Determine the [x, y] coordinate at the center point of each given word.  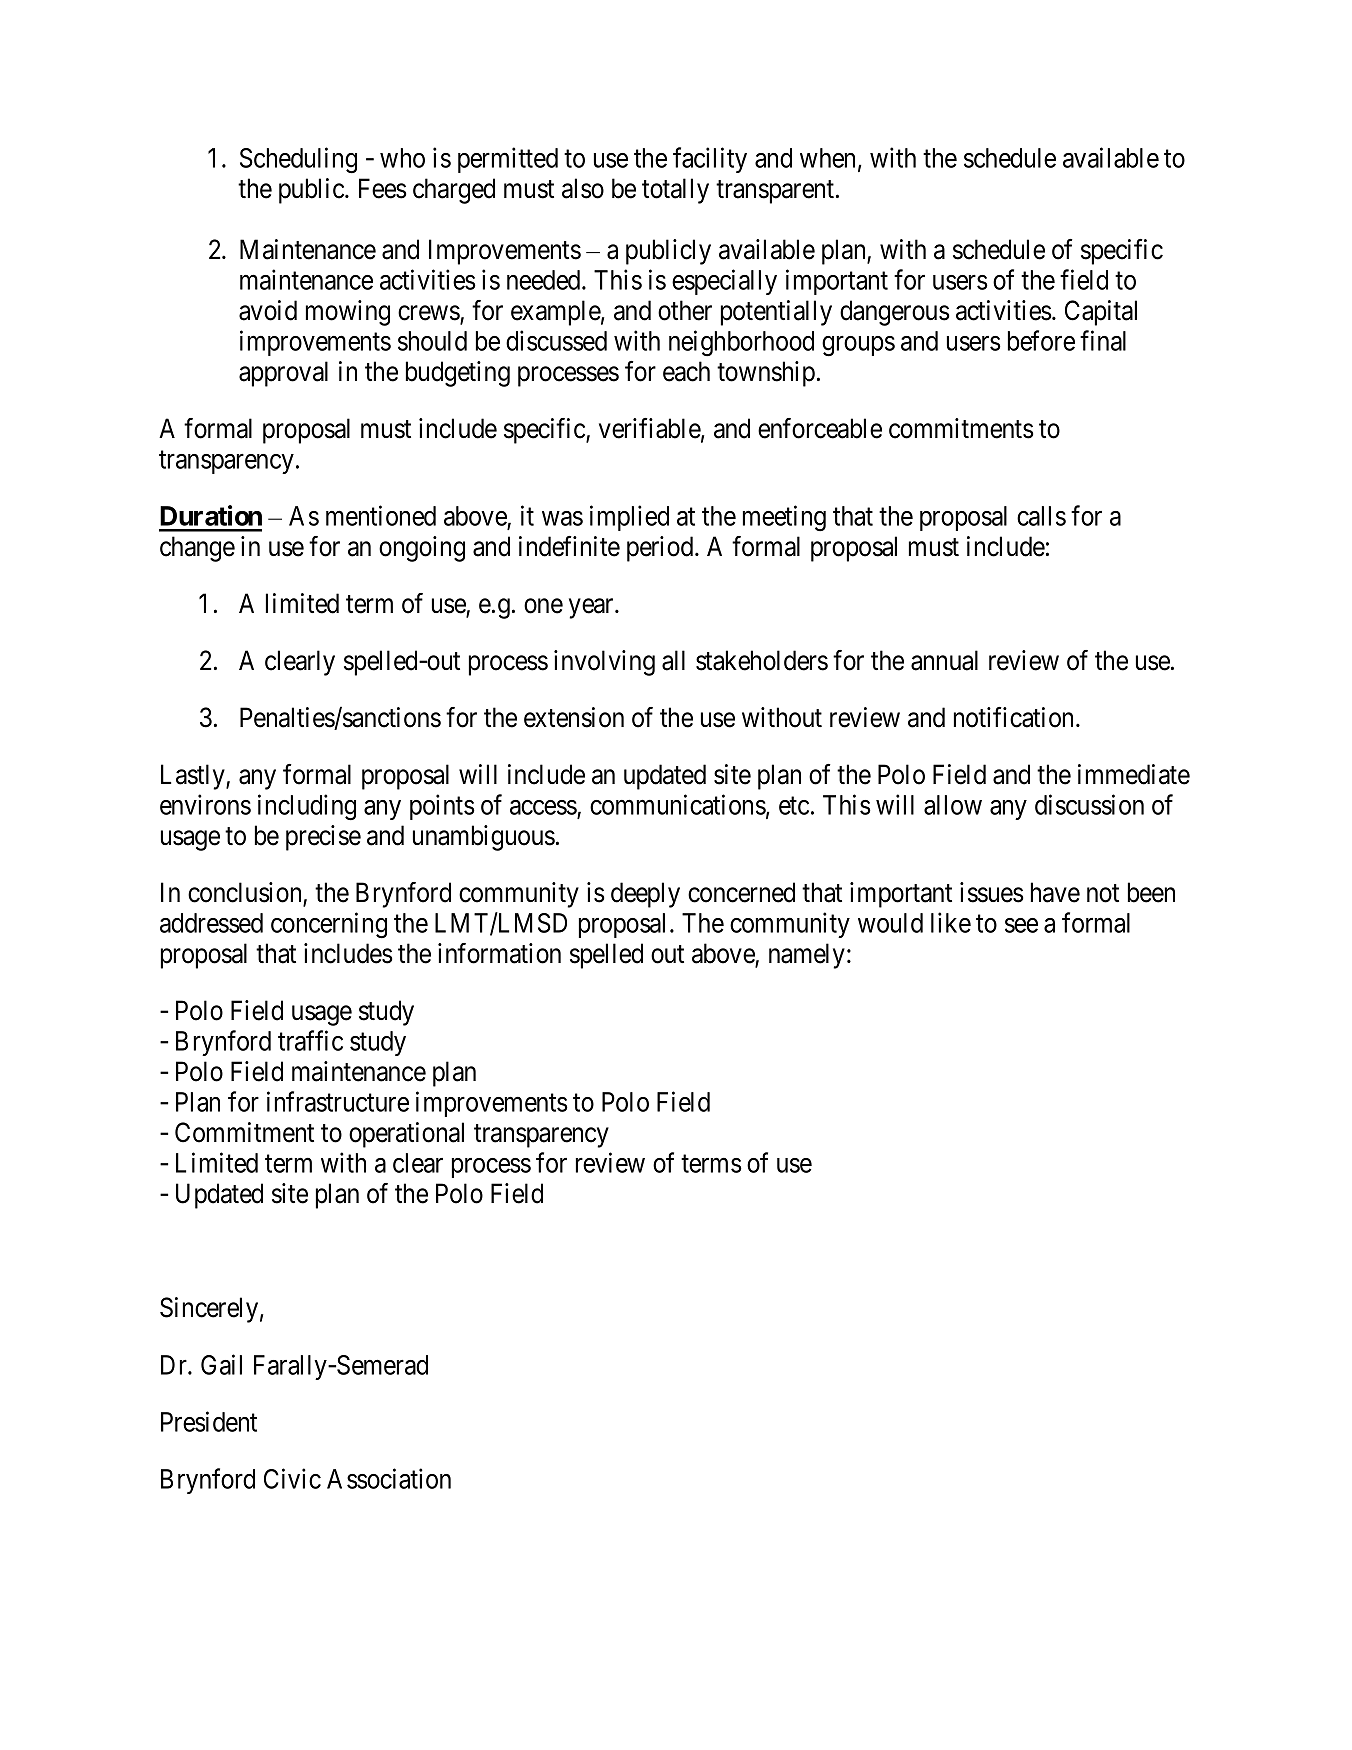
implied [629, 518]
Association [389, 1478]
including [307, 807]
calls [1041, 516]
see [1021, 925]
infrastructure [338, 1101]
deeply [645, 895]
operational [406, 1135]
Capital [1101, 313]
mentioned [381, 515]
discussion [1089, 804]
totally [675, 191]
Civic [292, 1478]
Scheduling [298, 160]
